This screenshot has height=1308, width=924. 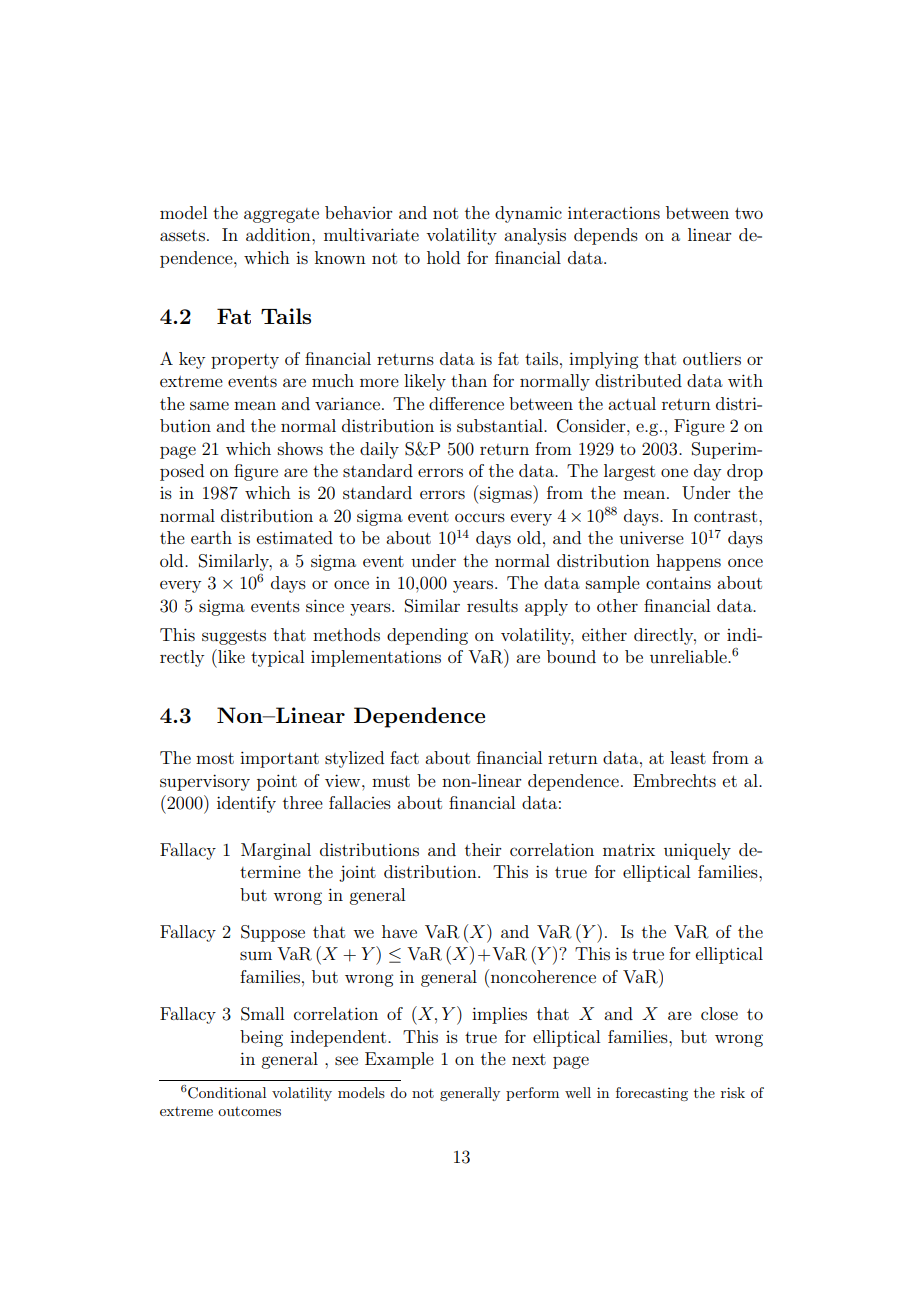 What do you see at coordinates (606, 236) in the screenshot?
I see `depends` at bounding box center [606, 236].
